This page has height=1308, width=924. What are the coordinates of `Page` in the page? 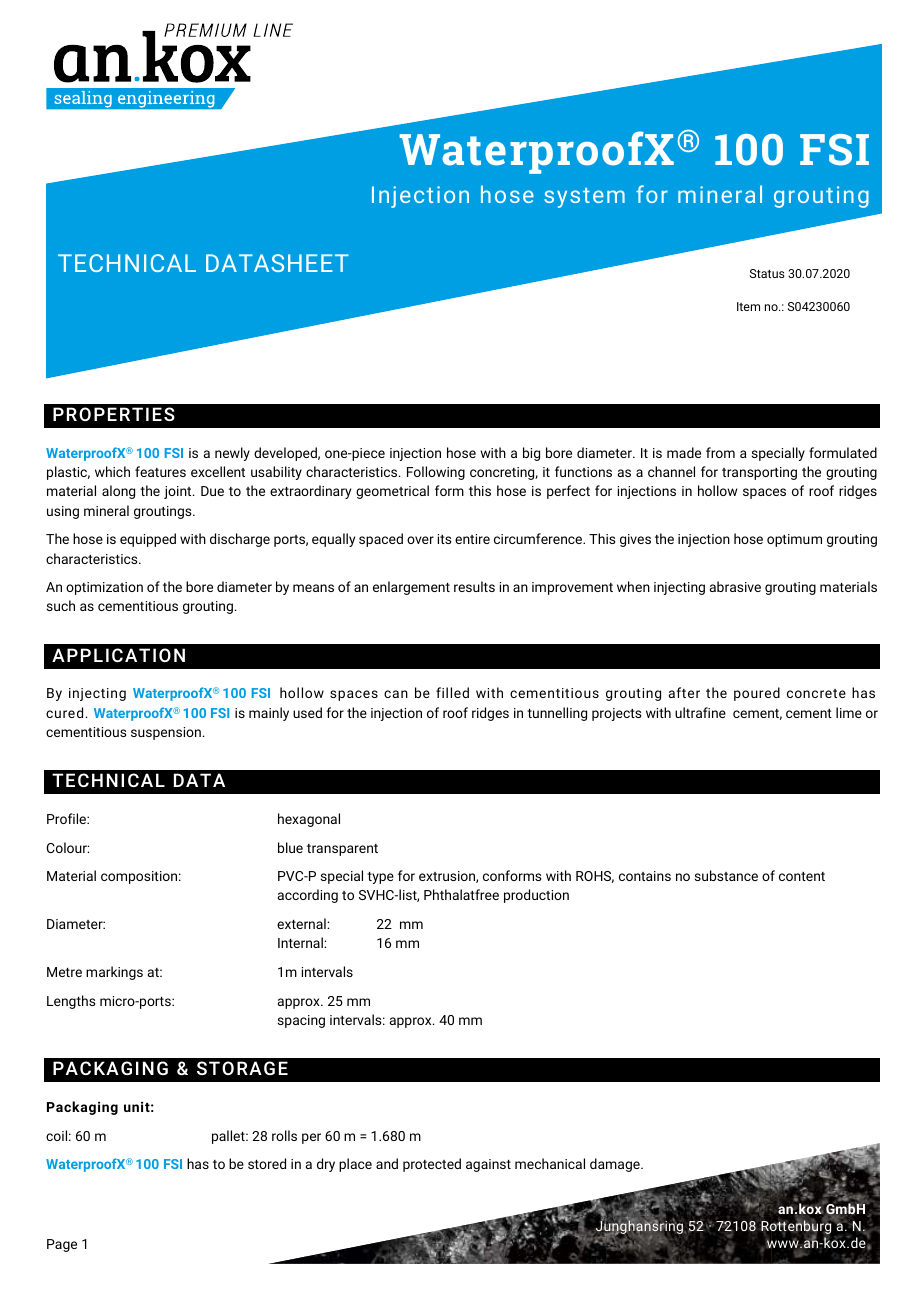 It's located at (62, 1245).
